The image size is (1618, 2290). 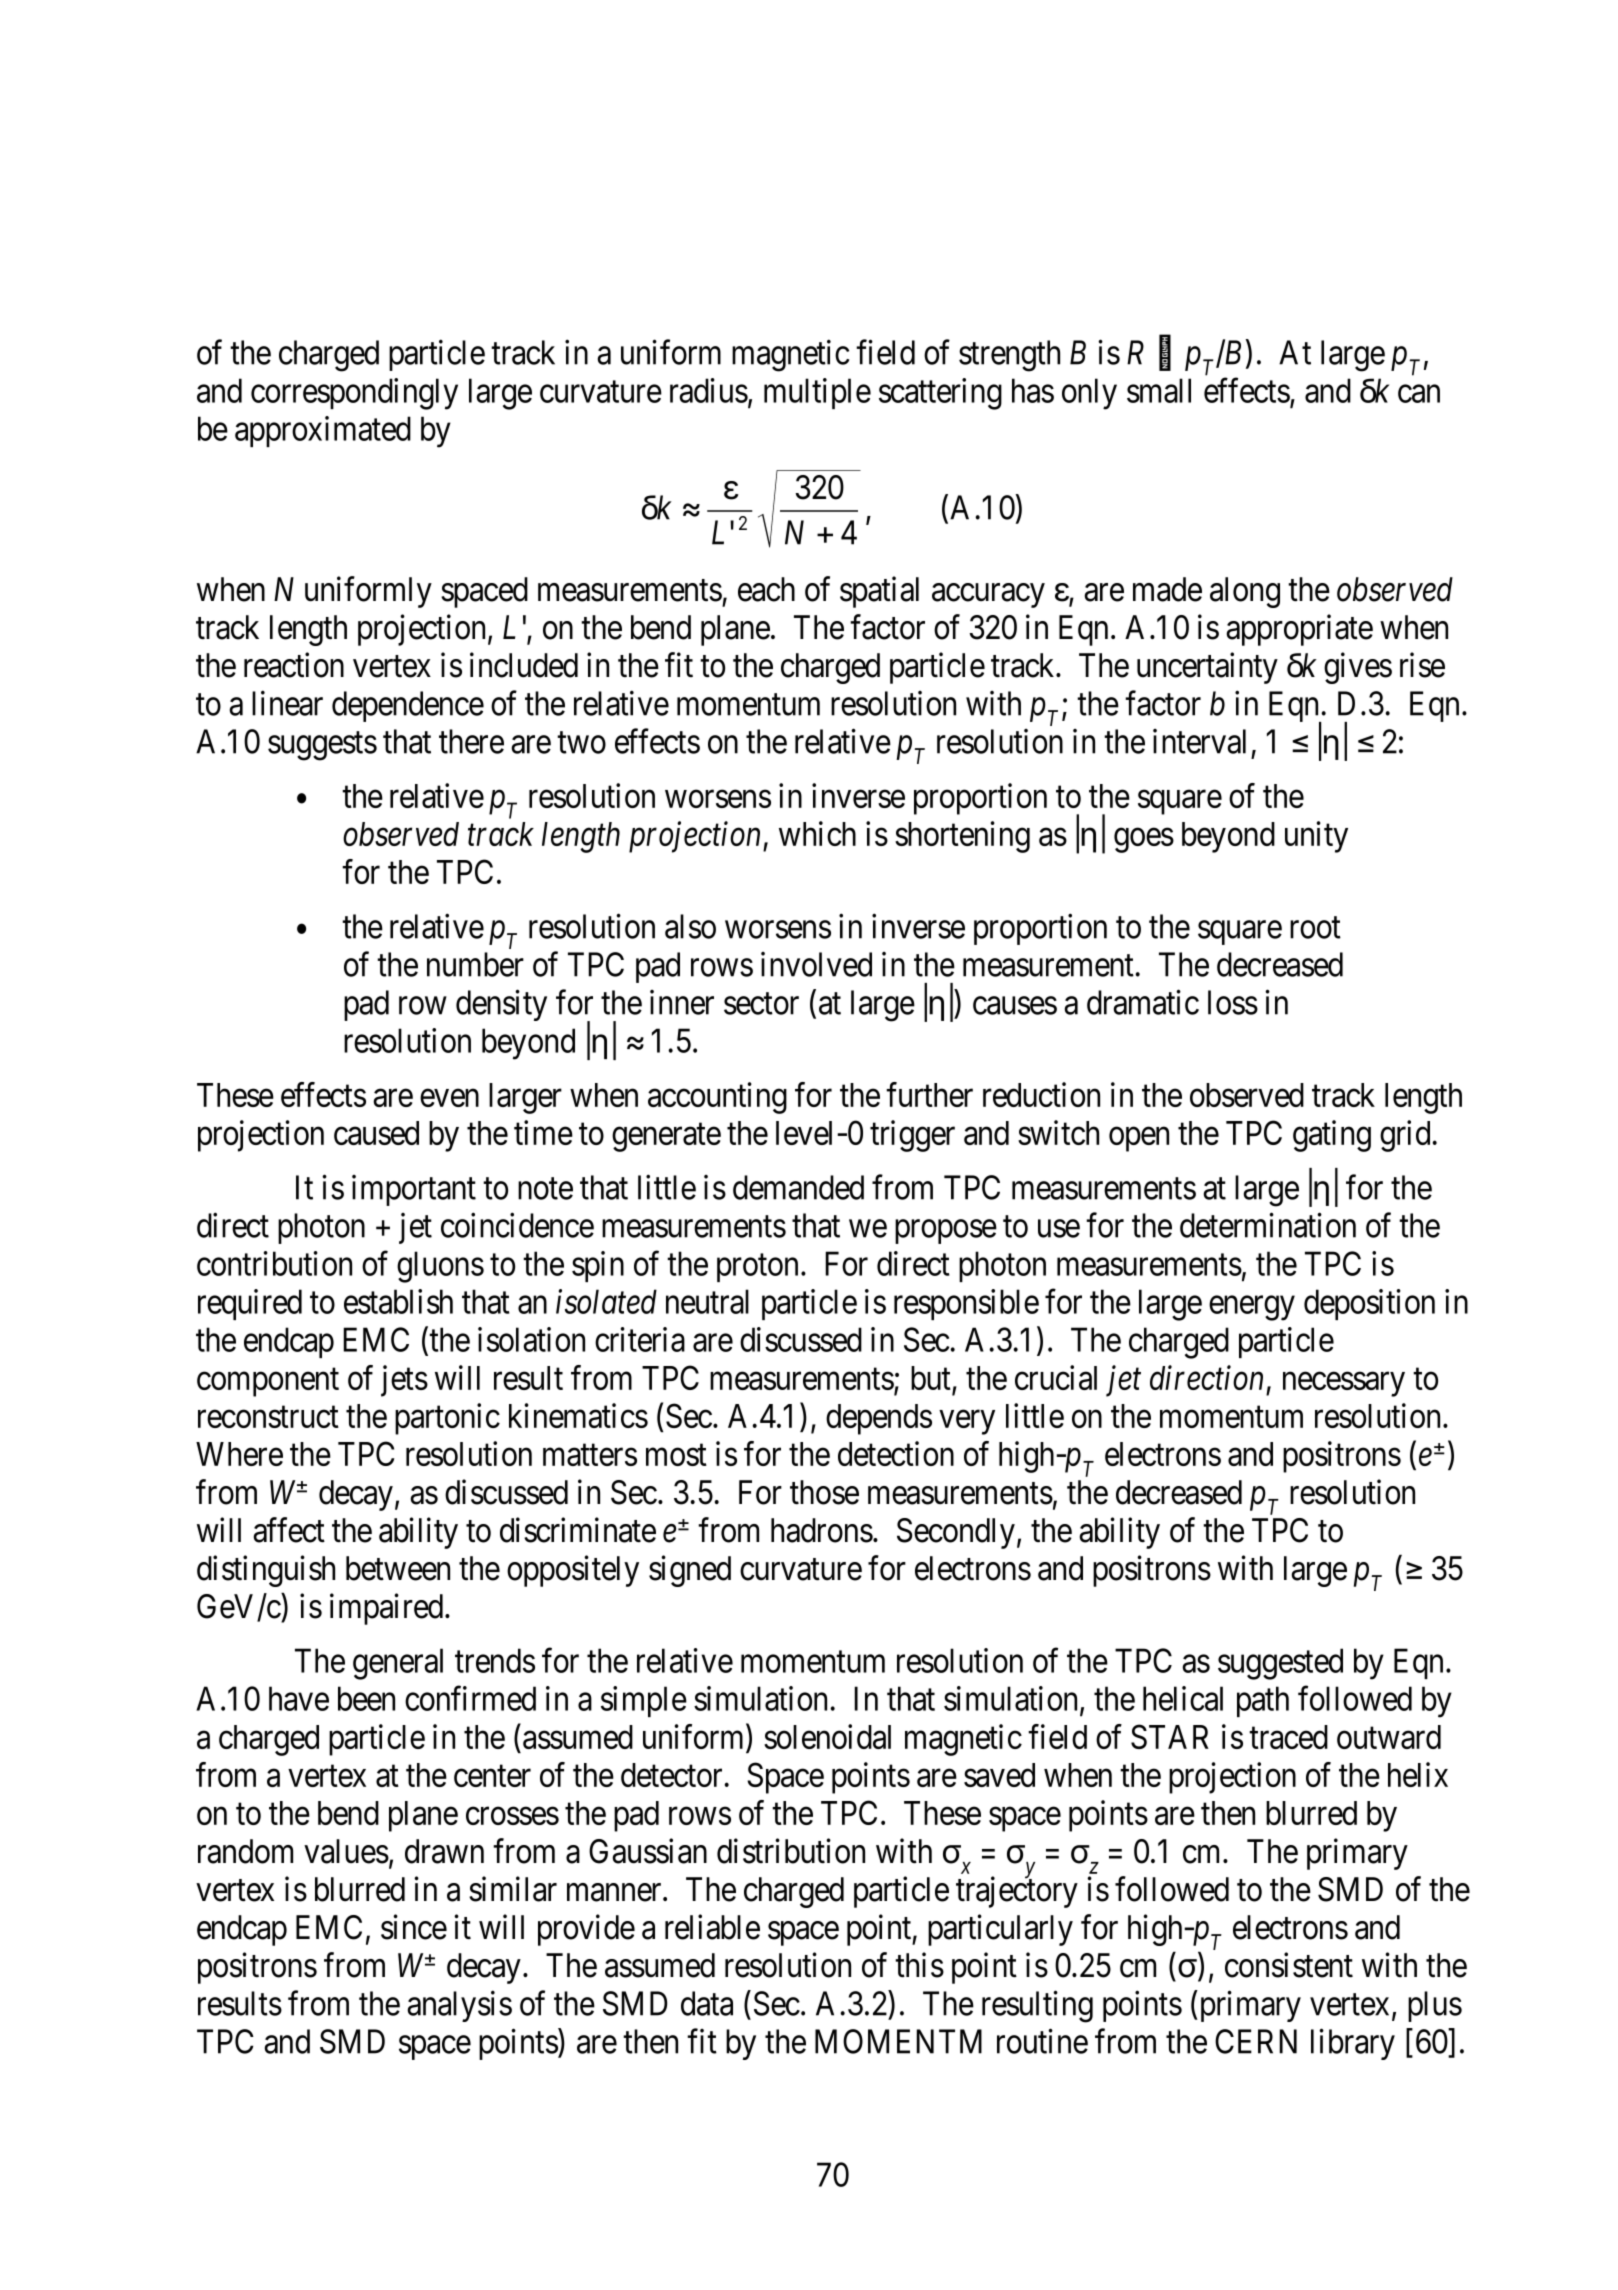 What do you see at coordinates (817, 393) in the screenshot?
I see `multiple` at bounding box center [817, 393].
